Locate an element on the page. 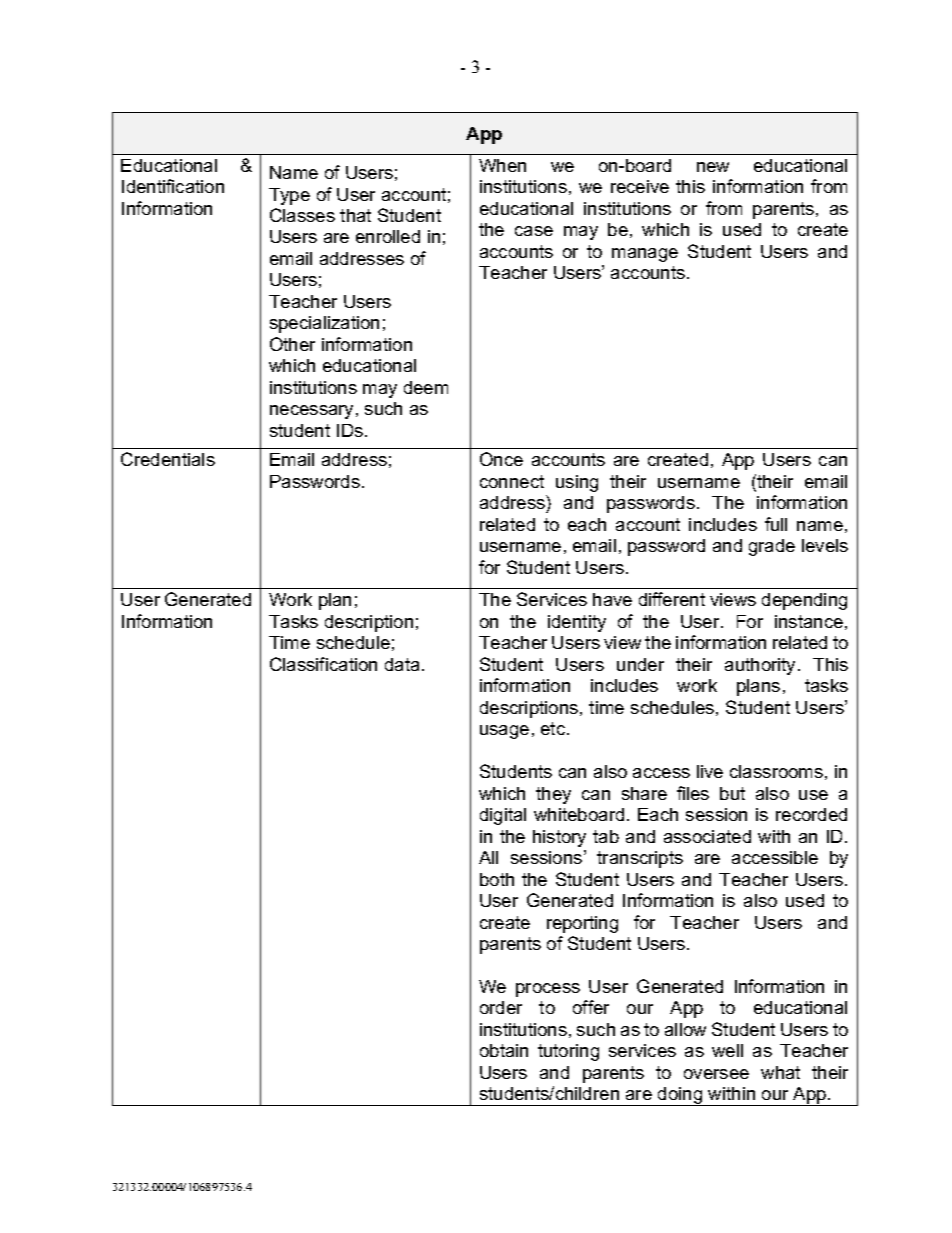 This document has height=1233, width=952. Credentials is located at coordinates (168, 459).
